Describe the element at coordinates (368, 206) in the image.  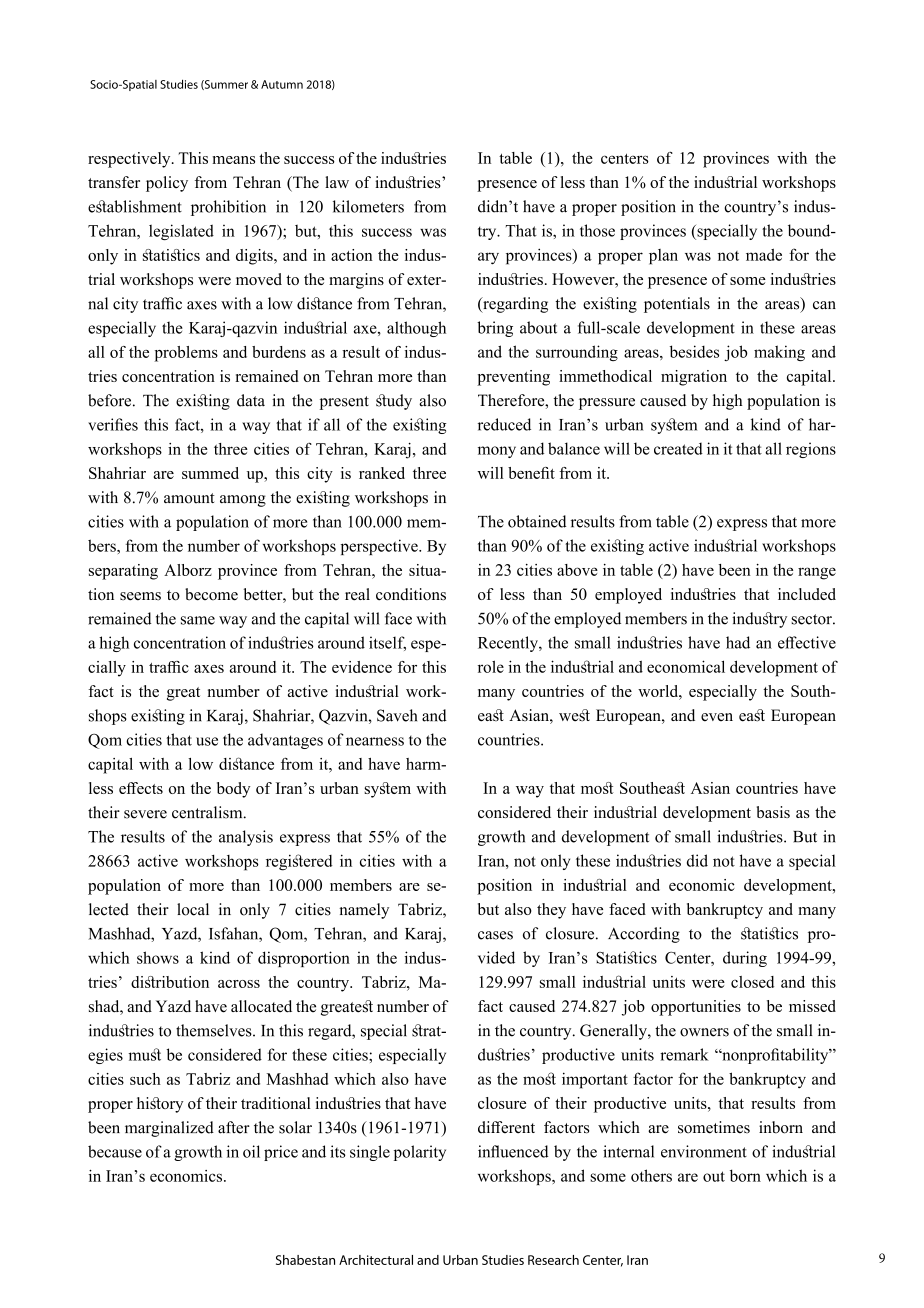
I see `kilometers` at that location.
